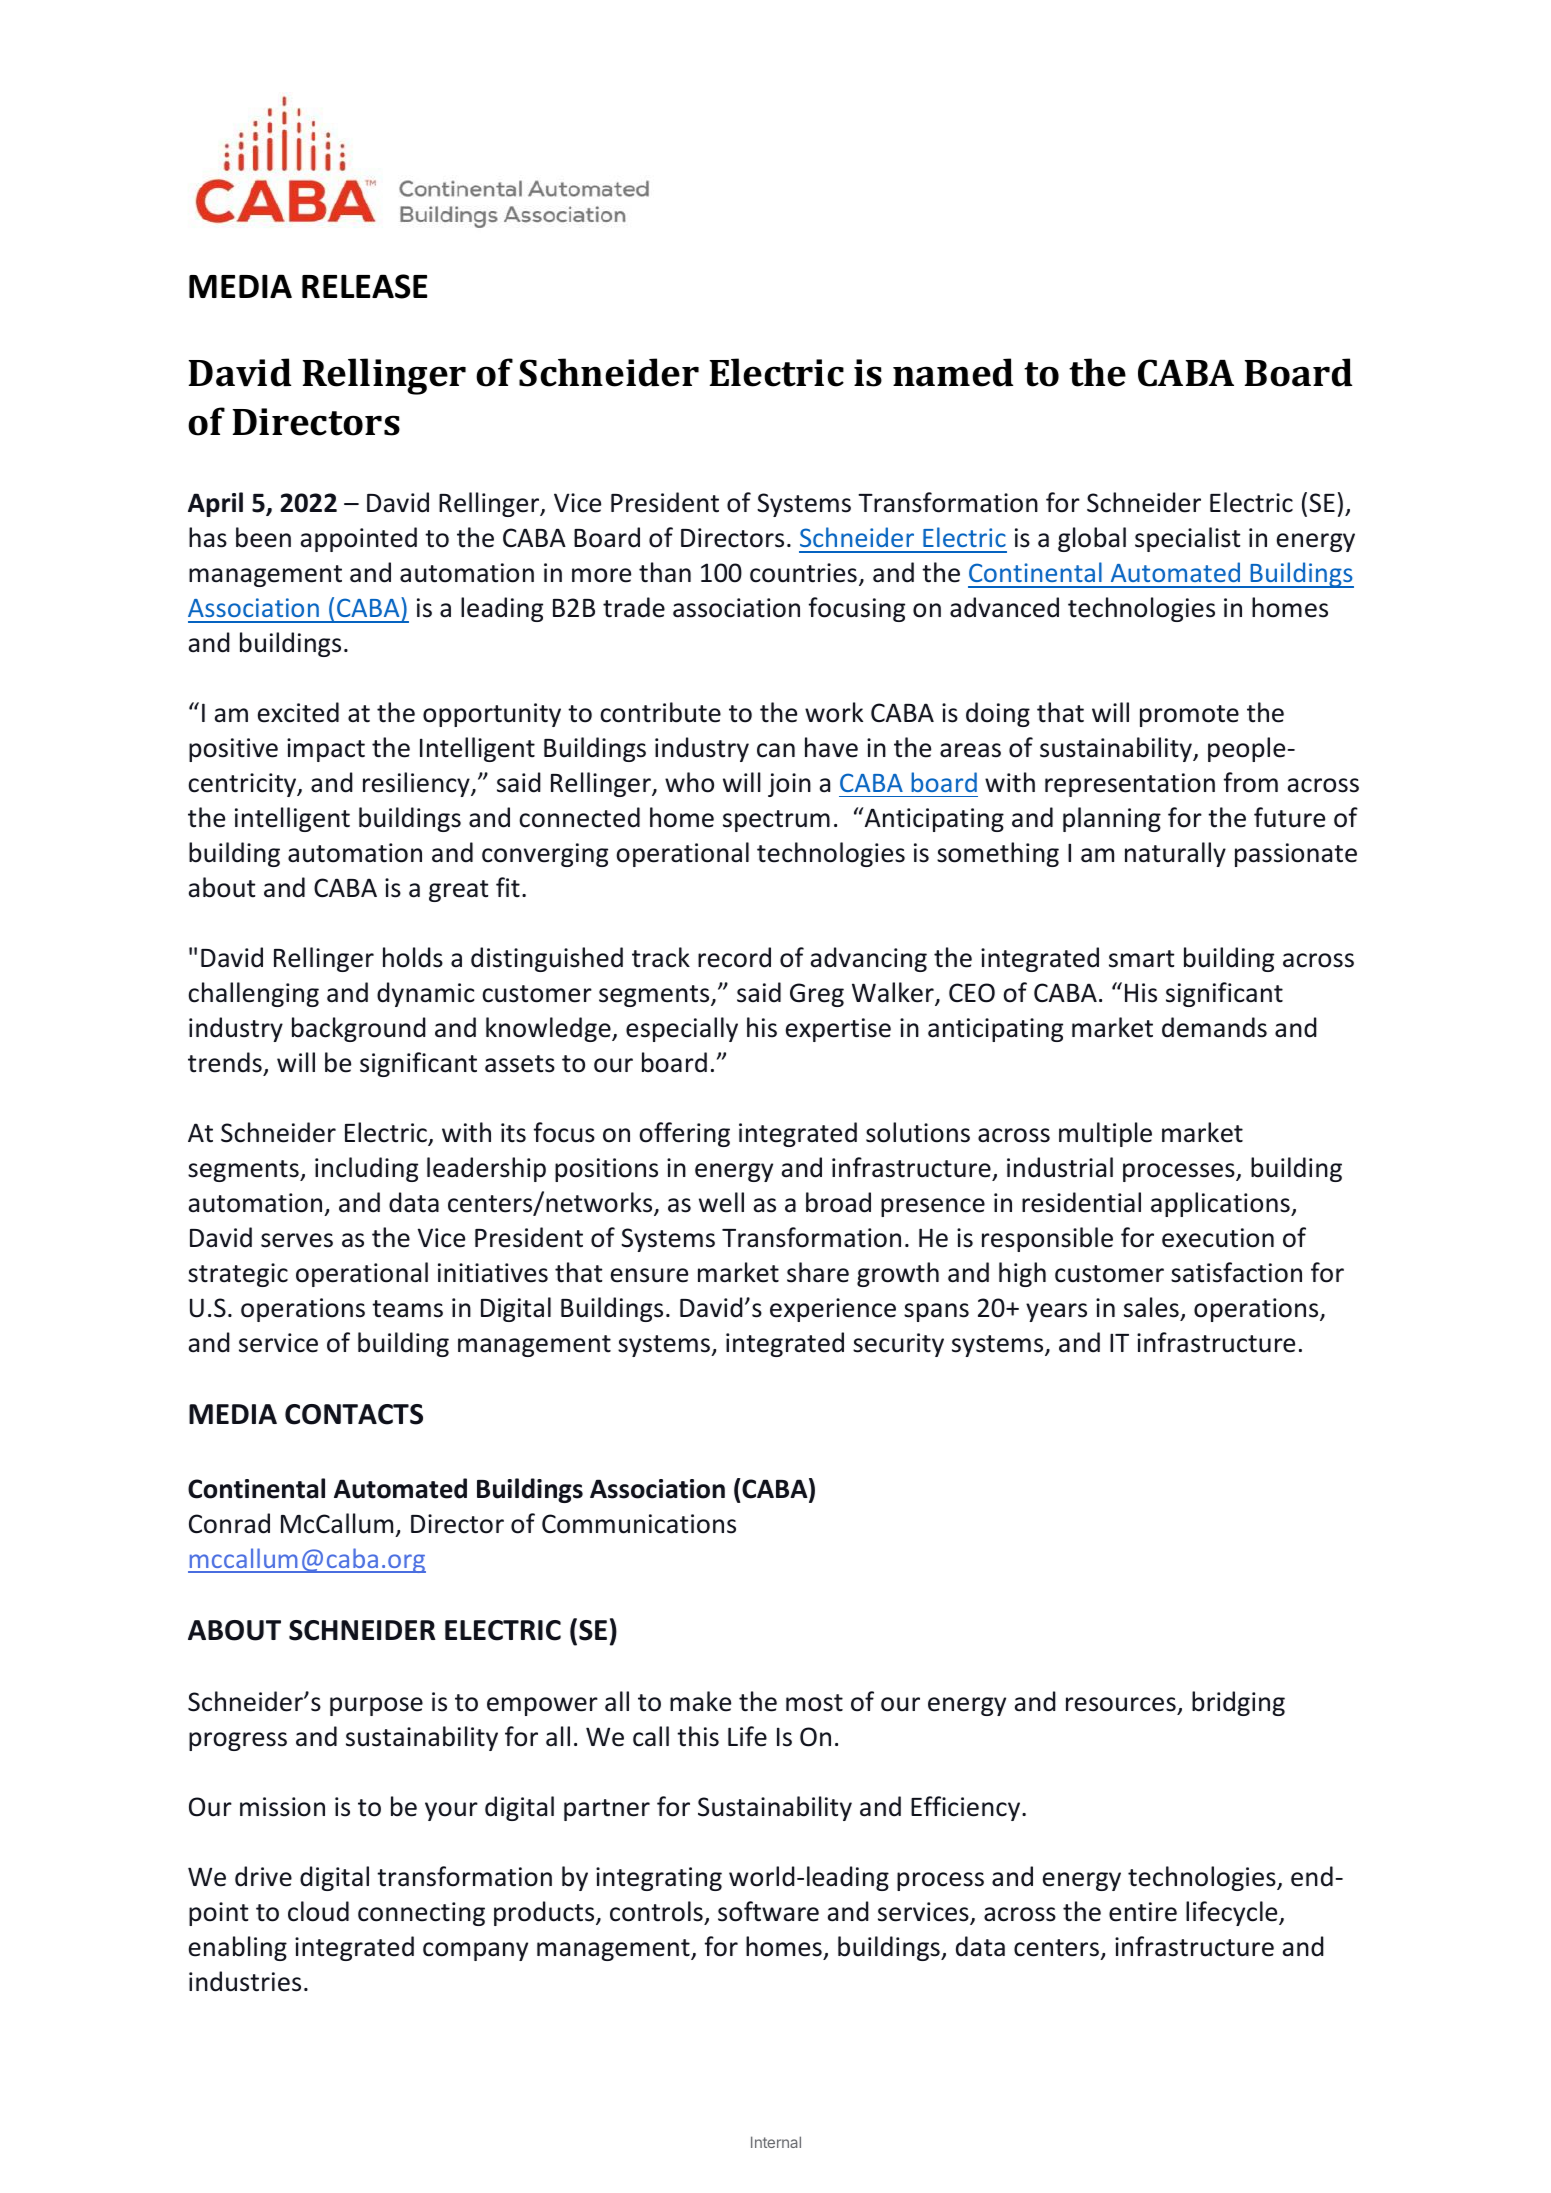 This screenshot has height=2193, width=1551. I want to click on industries, so click(245, 1981).
